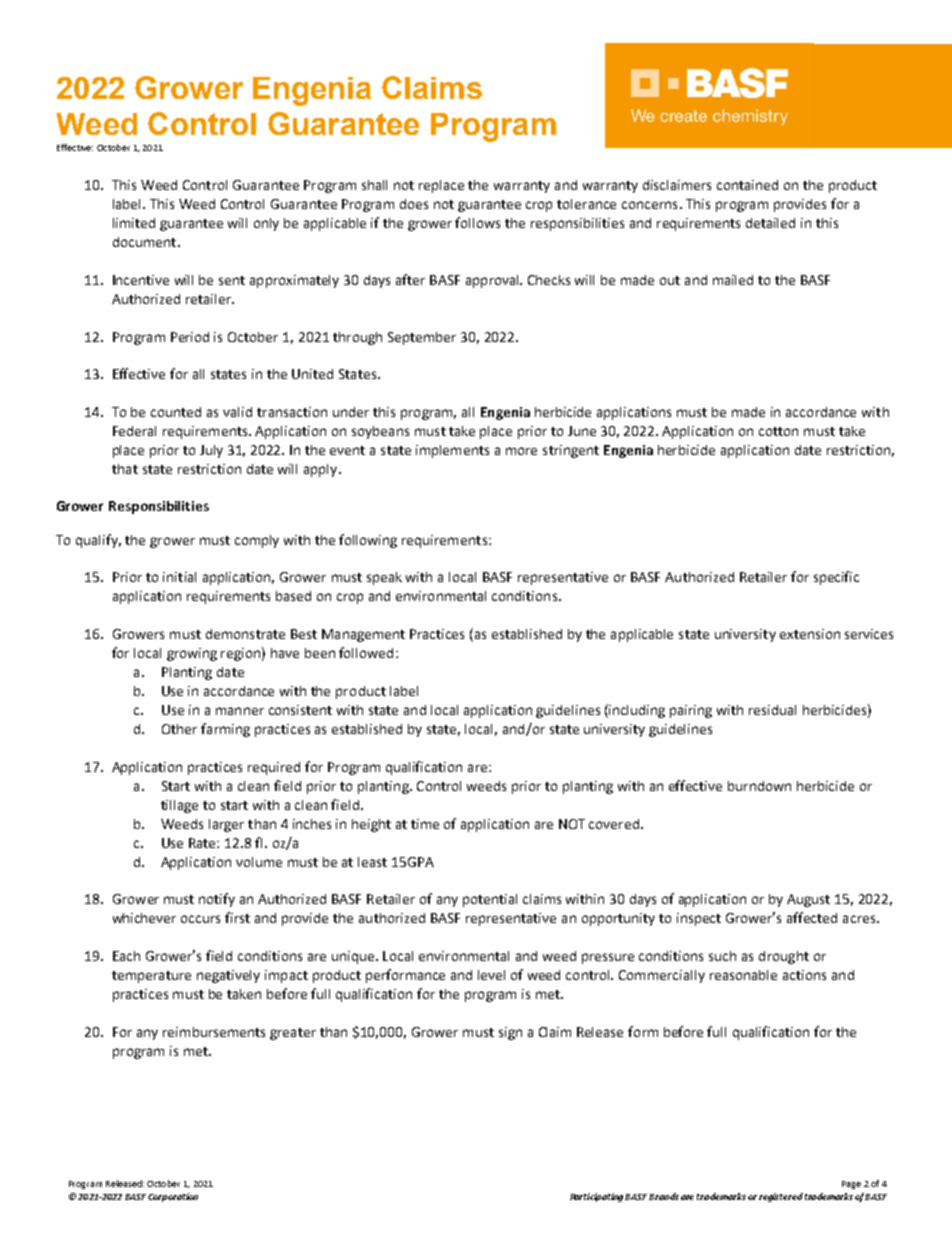 Image resolution: width=952 pixels, height=1233 pixels. I want to click on August, so click(808, 900).
